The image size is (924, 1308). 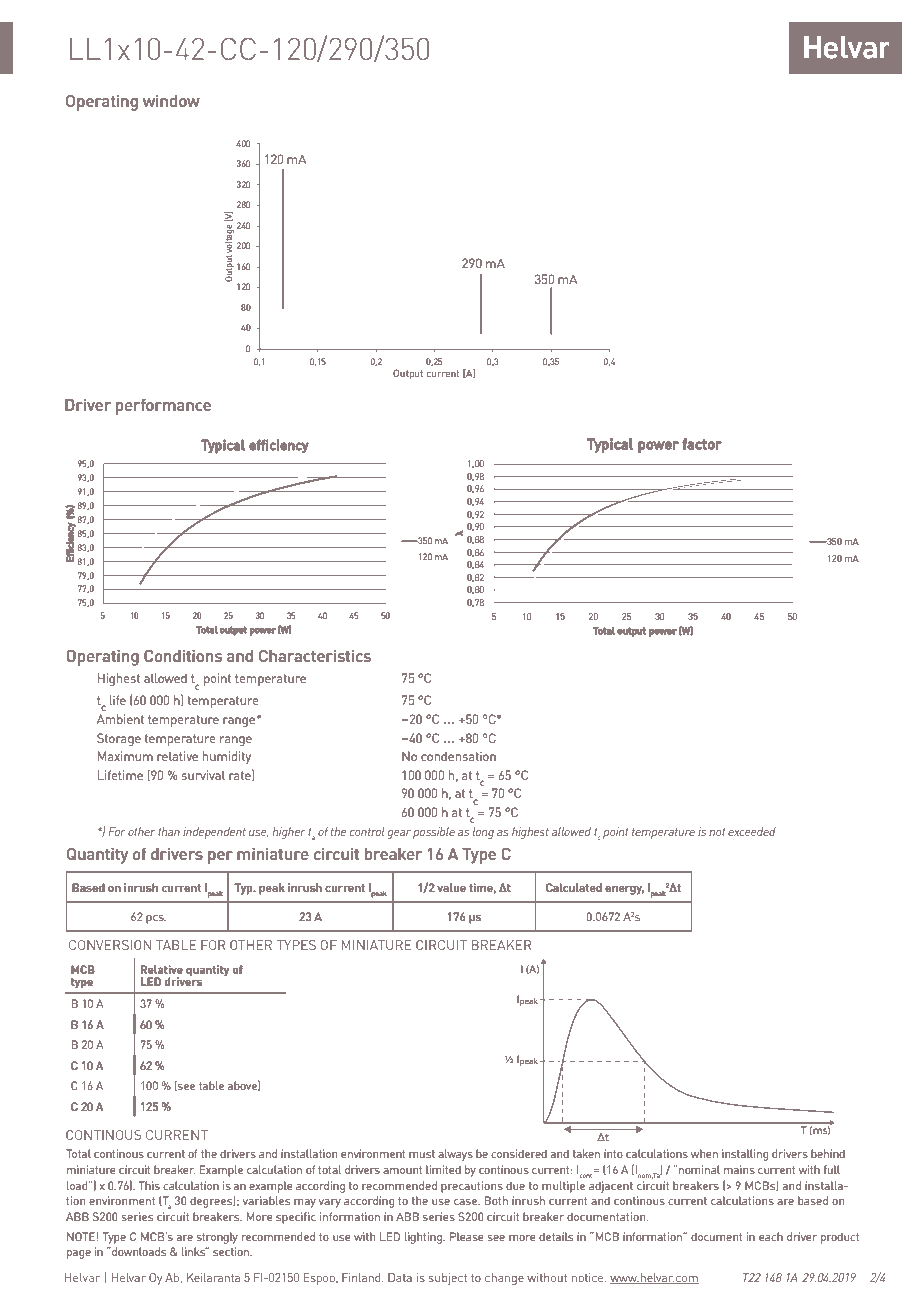 What do you see at coordinates (702, 444) in the image?
I see `factor` at bounding box center [702, 444].
